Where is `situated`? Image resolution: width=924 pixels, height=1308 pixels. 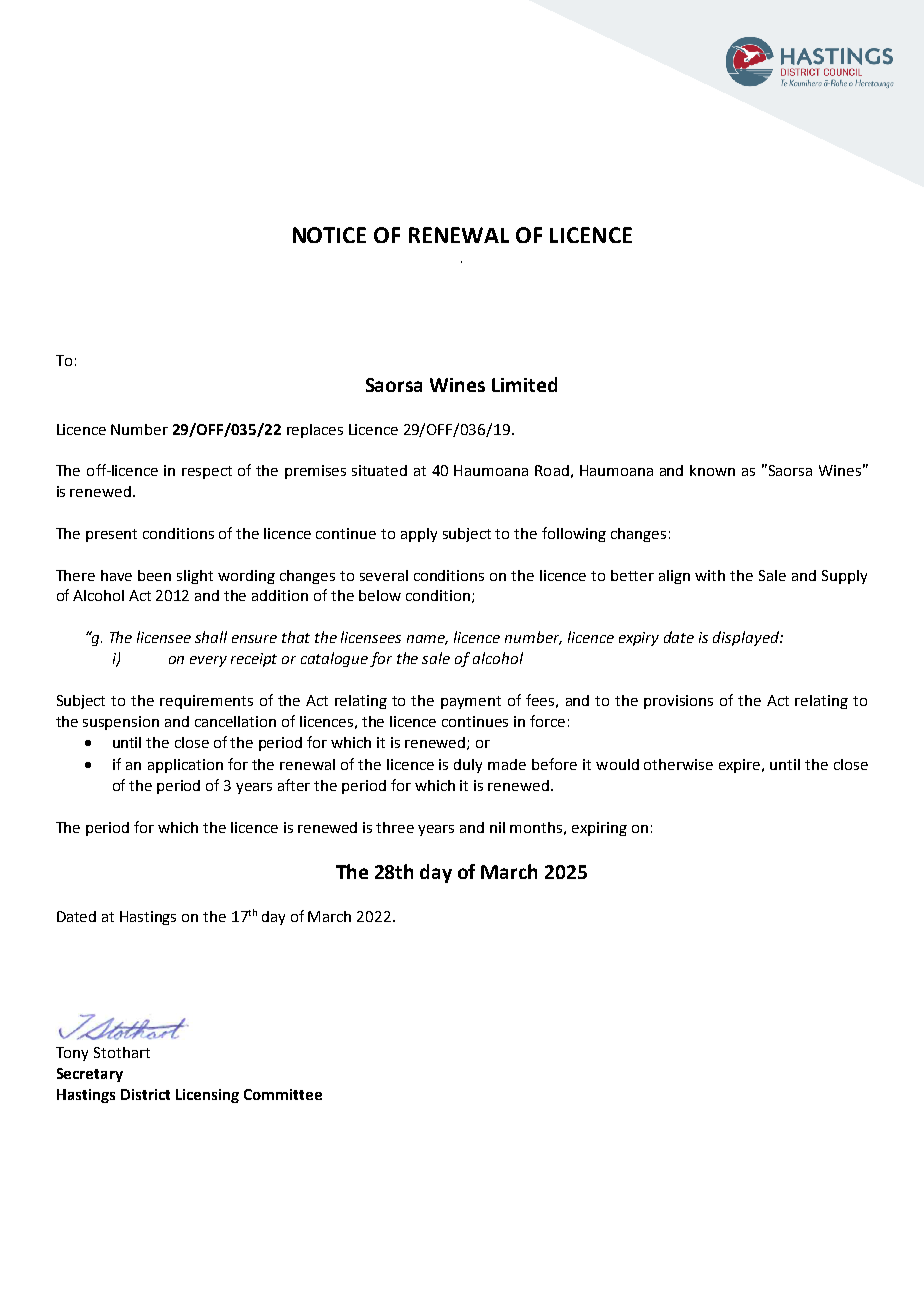
situated is located at coordinates (379, 470).
